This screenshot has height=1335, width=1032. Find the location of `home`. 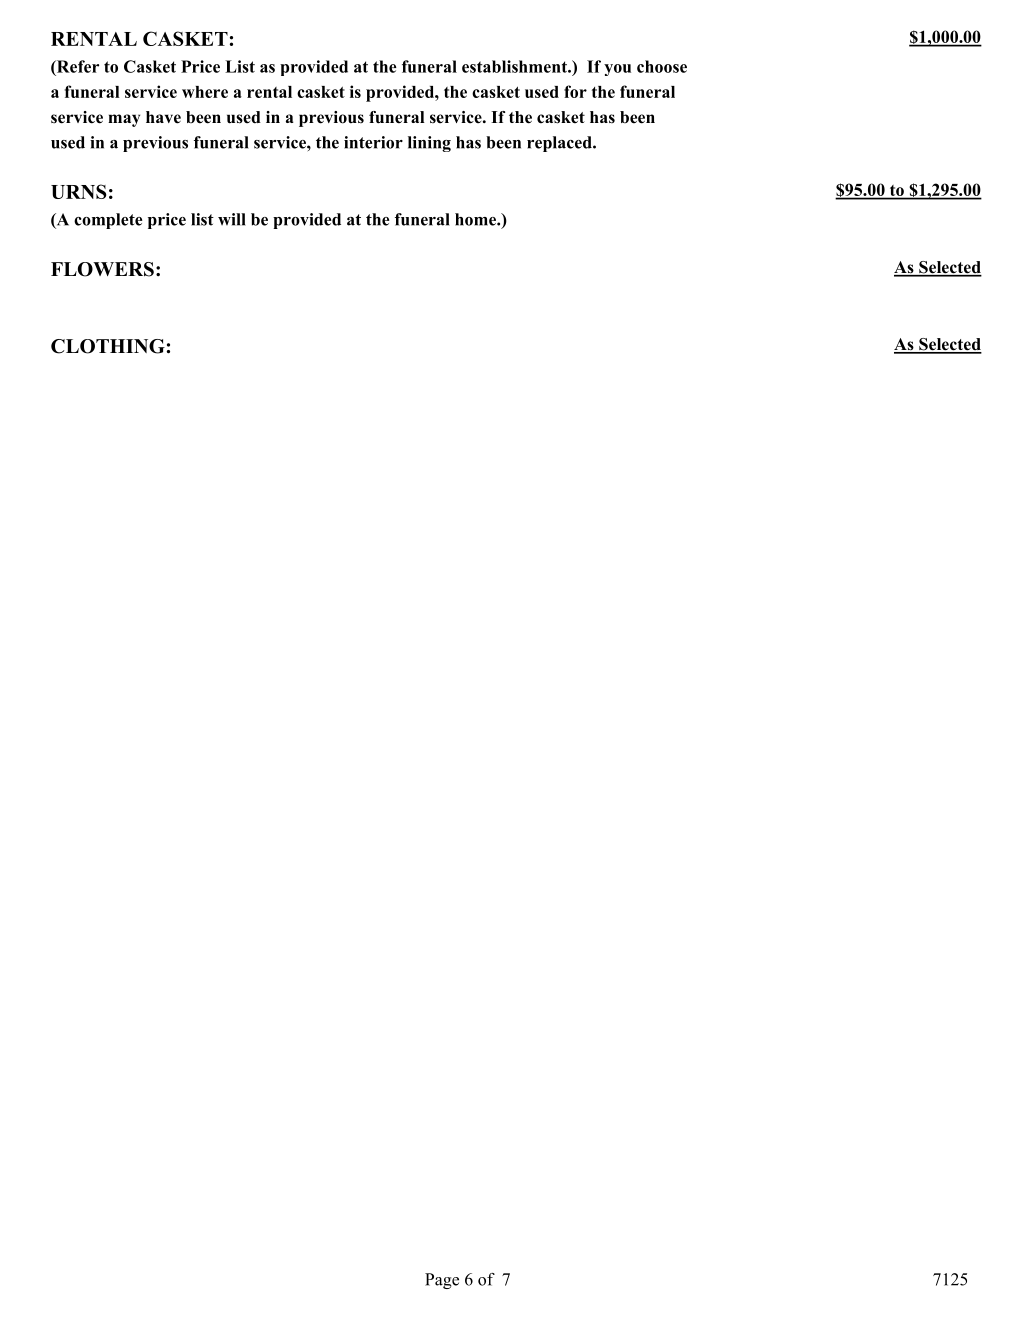

home is located at coordinates (476, 219).
